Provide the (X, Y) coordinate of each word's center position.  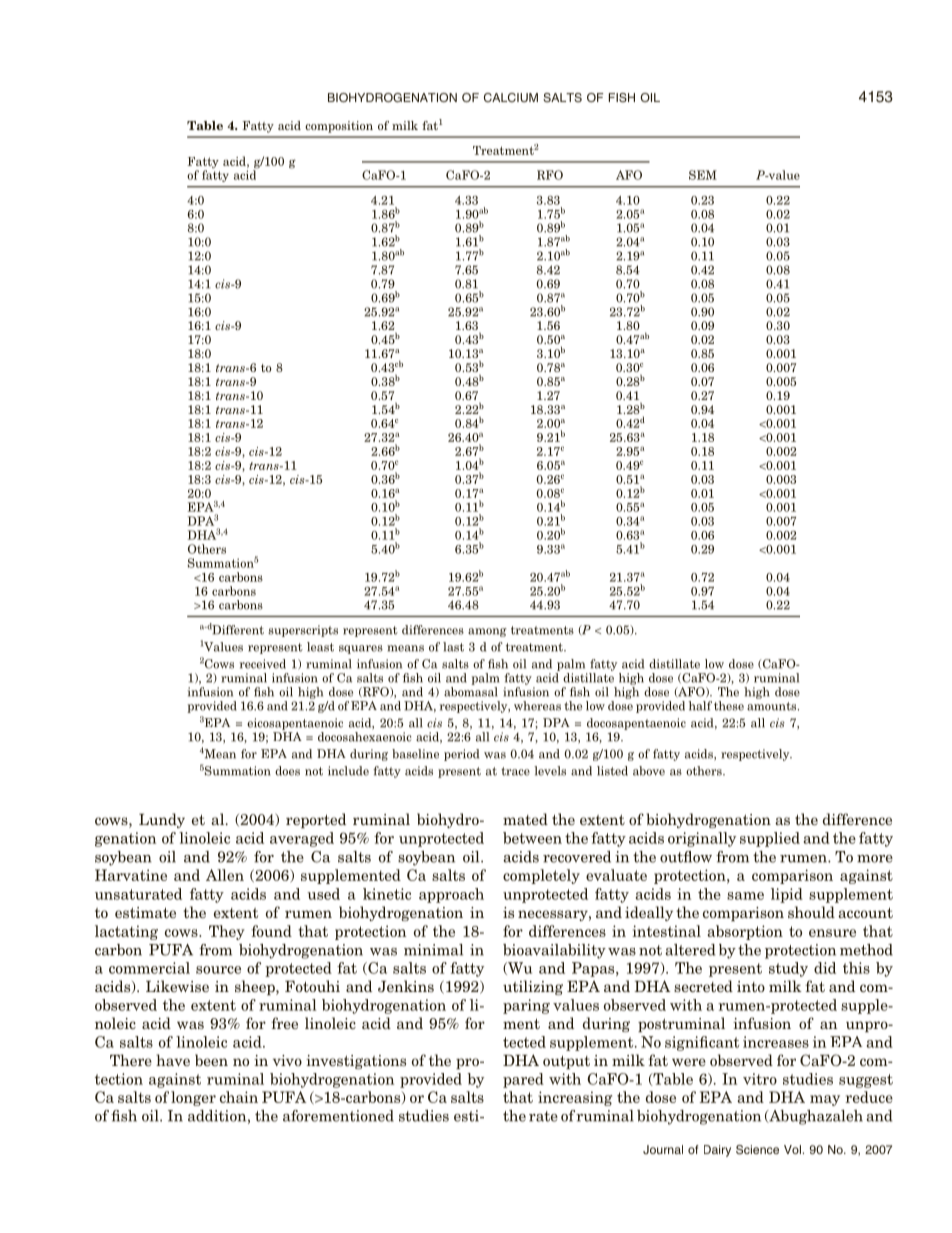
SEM (703, 175)
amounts (773, 706)
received (263, 664)
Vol (792, 1149)
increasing (575, 1098)
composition (339, 127)
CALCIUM (511, 97)
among (487, 632)
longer (193, 1098)
